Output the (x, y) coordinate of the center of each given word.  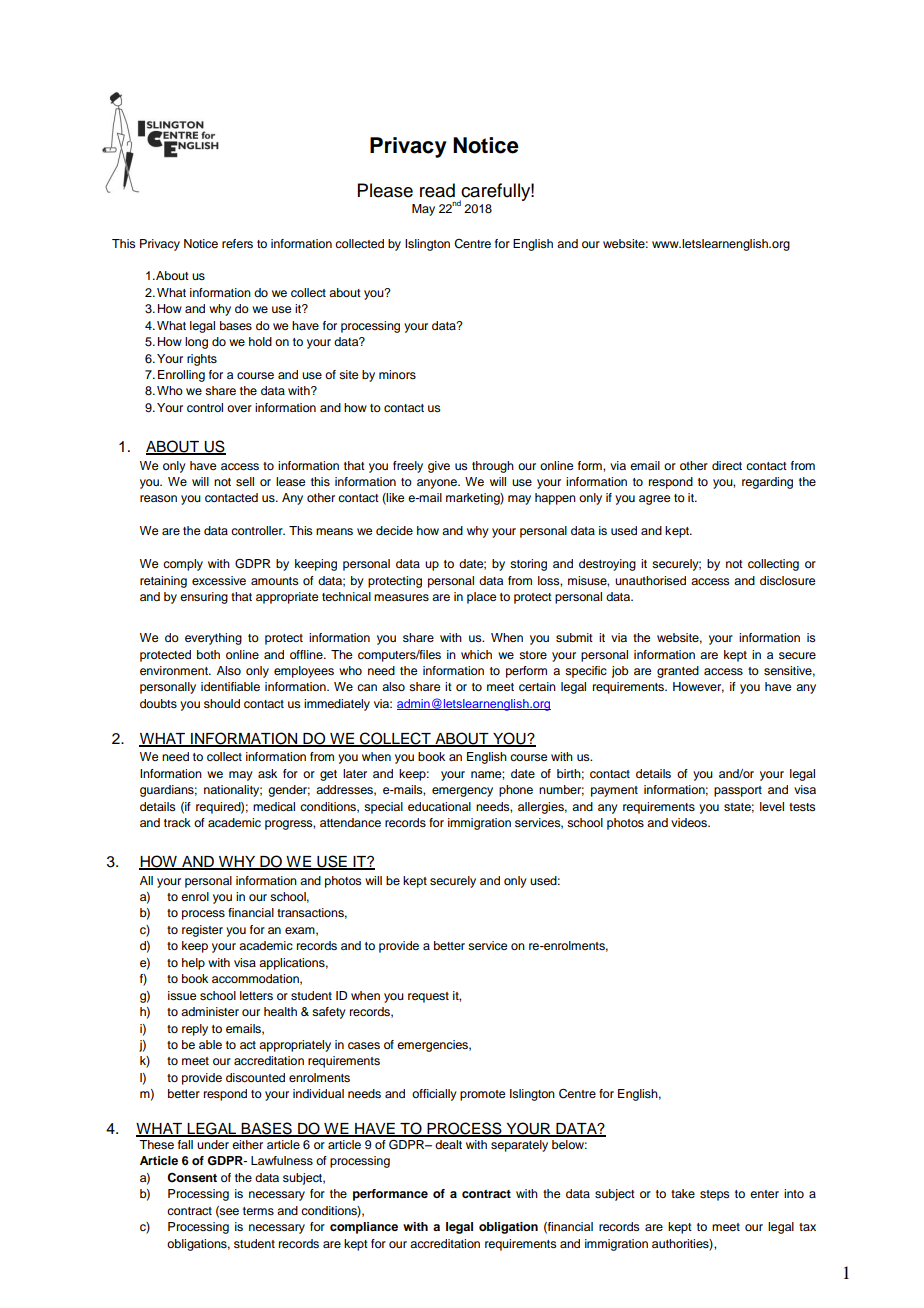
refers (237, 243)
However (698, 687)
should (222, 703)
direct (727, 465)
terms (258, 1211)
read (437, 190)
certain (537, 686)
